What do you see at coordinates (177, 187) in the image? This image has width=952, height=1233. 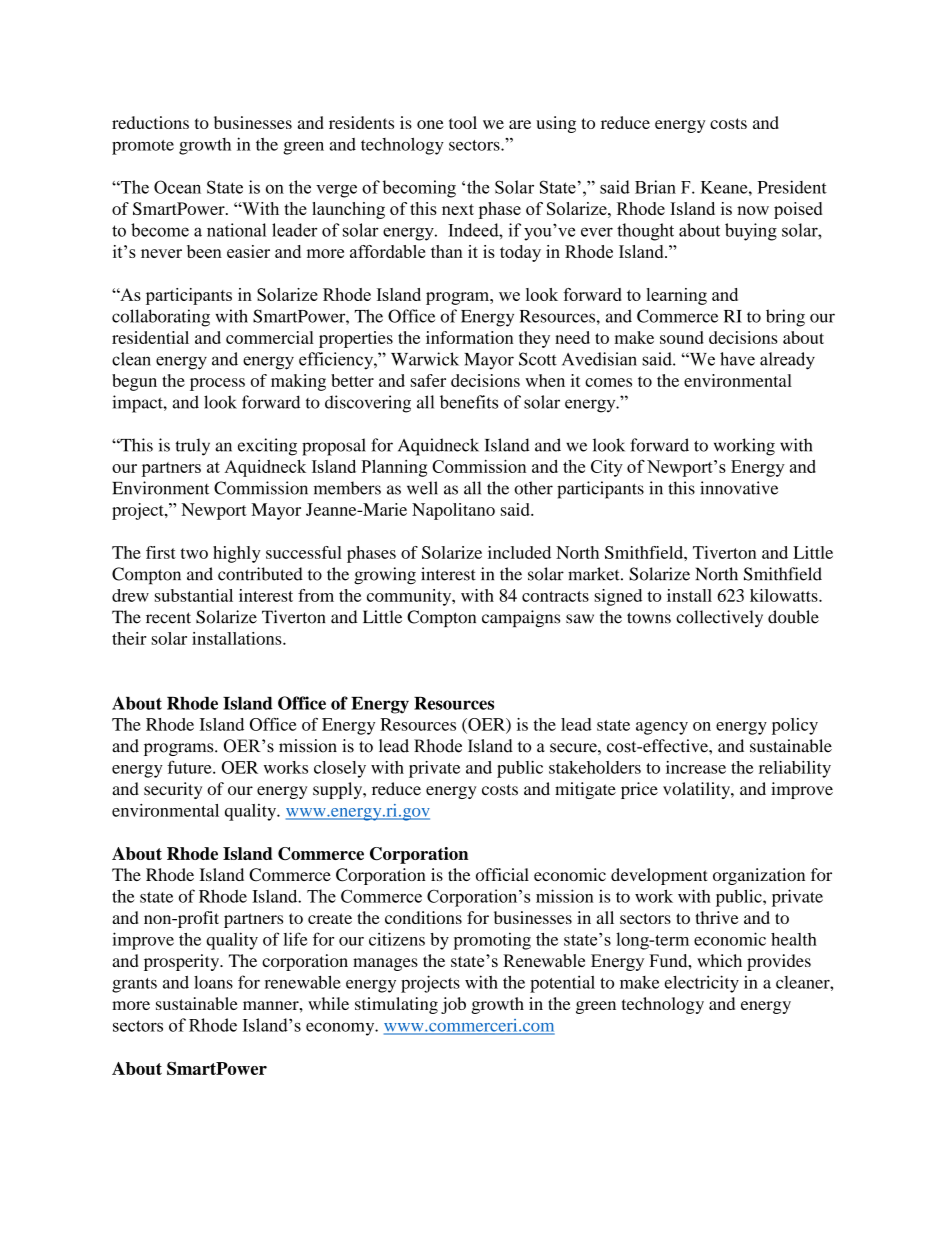 I see `Ocean` at bounding box center [177, 187].
